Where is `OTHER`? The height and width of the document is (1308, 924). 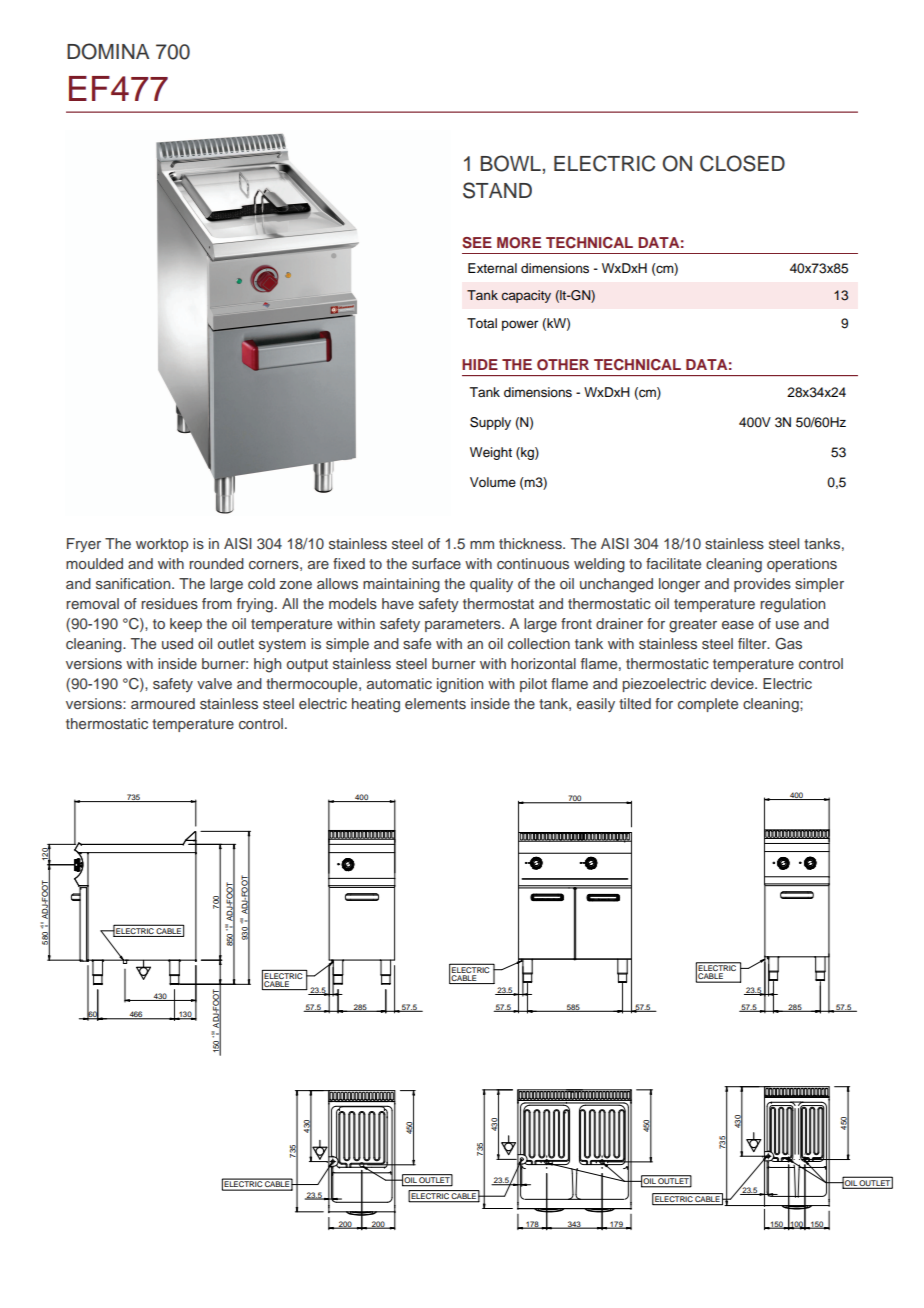
OTHER is located at coordinates (563, 365).
